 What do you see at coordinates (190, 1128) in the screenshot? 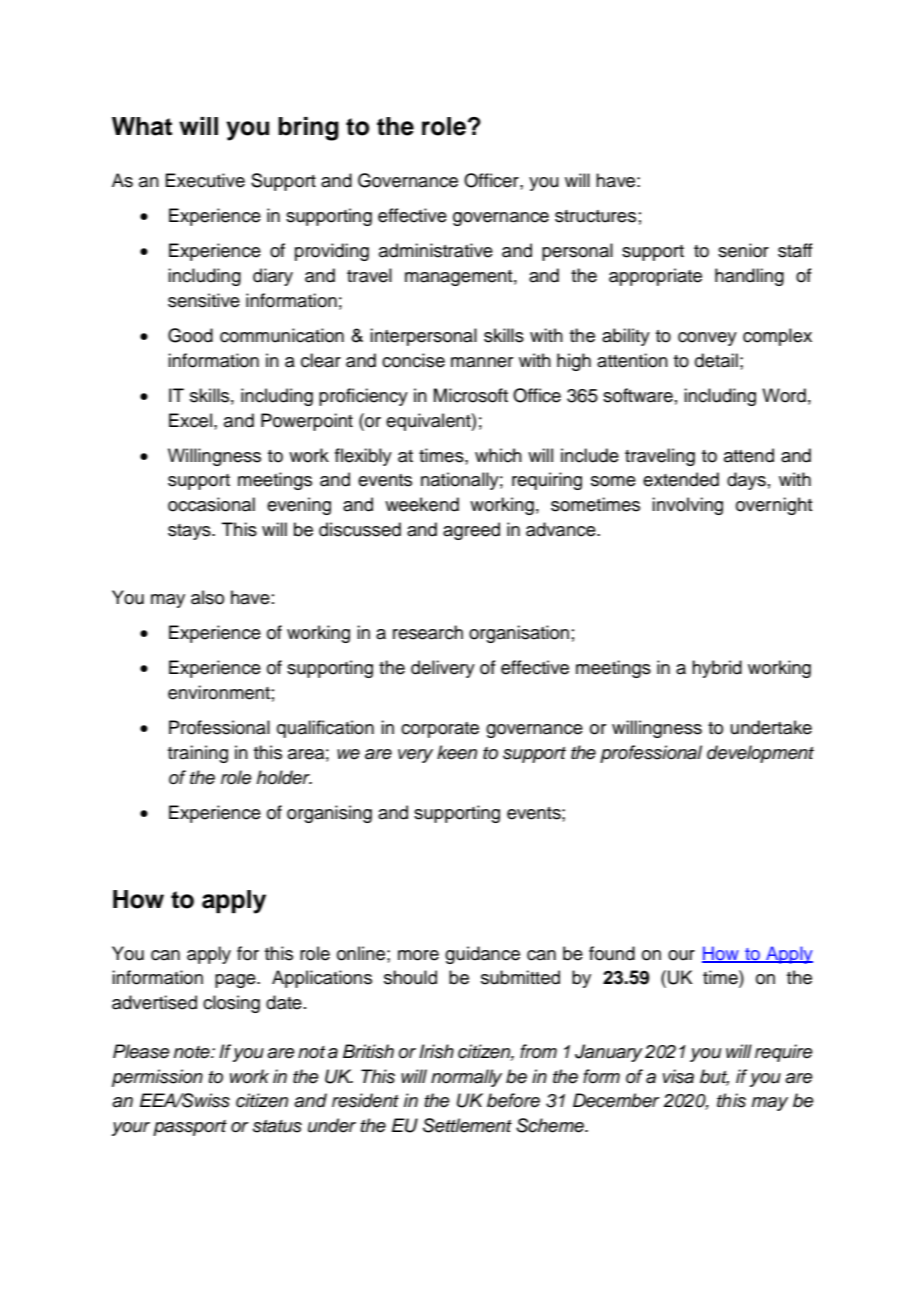
I see `passport` at bounding box center [190, 1128].
